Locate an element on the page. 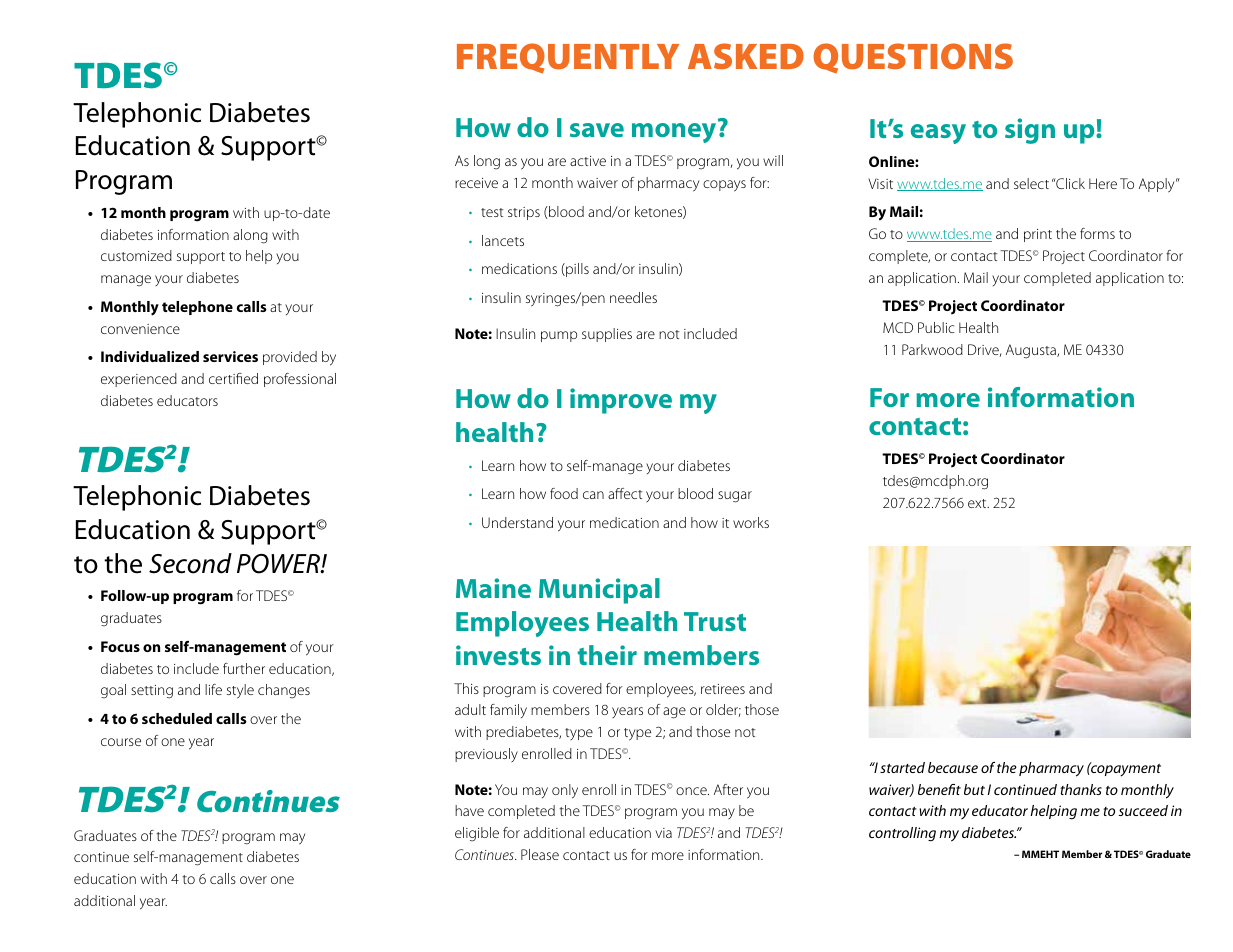 This document has height=952, width=1233. via is located at coordinates (663, 833).
